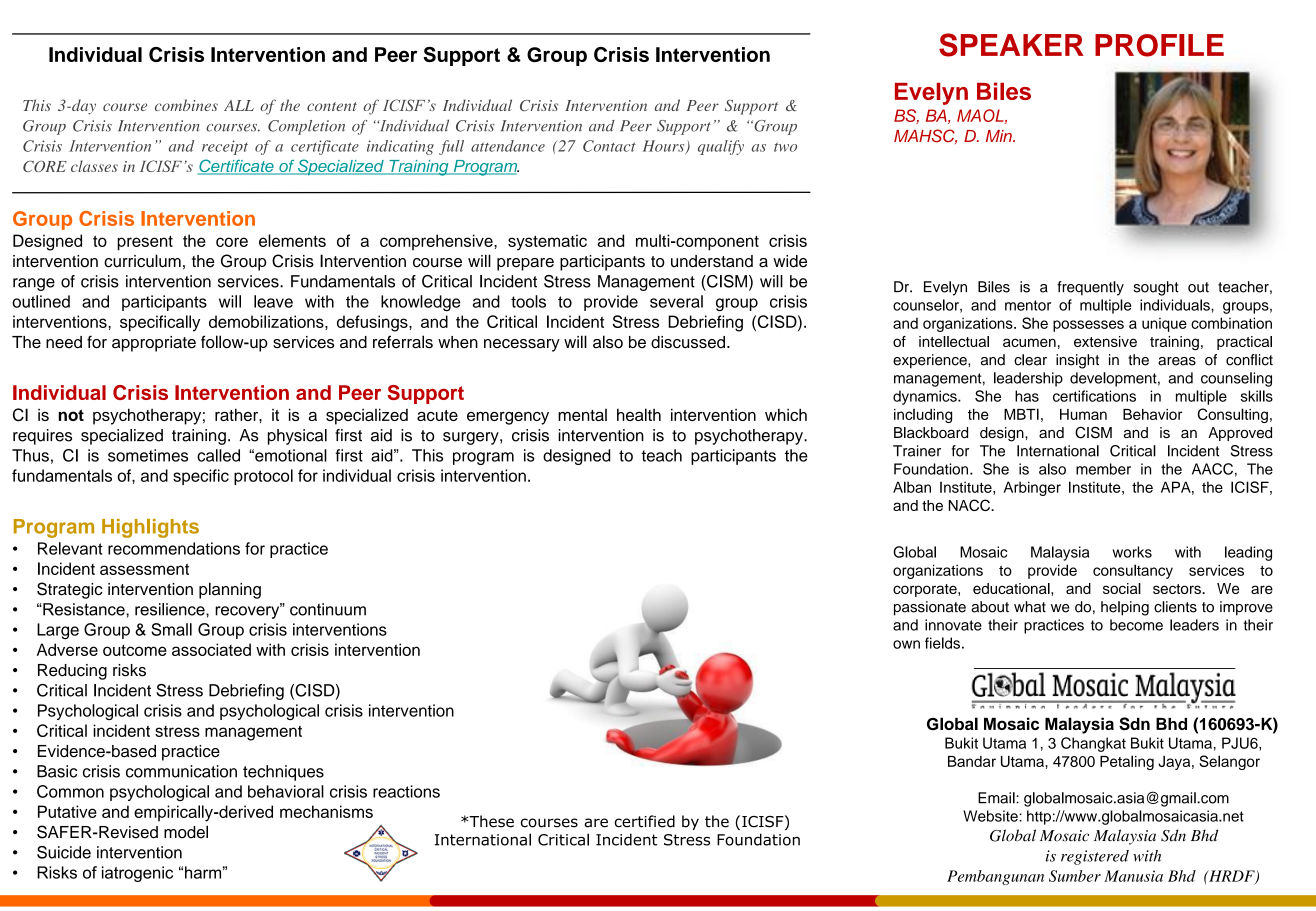  What do you see at coordinates (639, 414) in the screenshot?
I see `health` at bounding box center [639, 414].
